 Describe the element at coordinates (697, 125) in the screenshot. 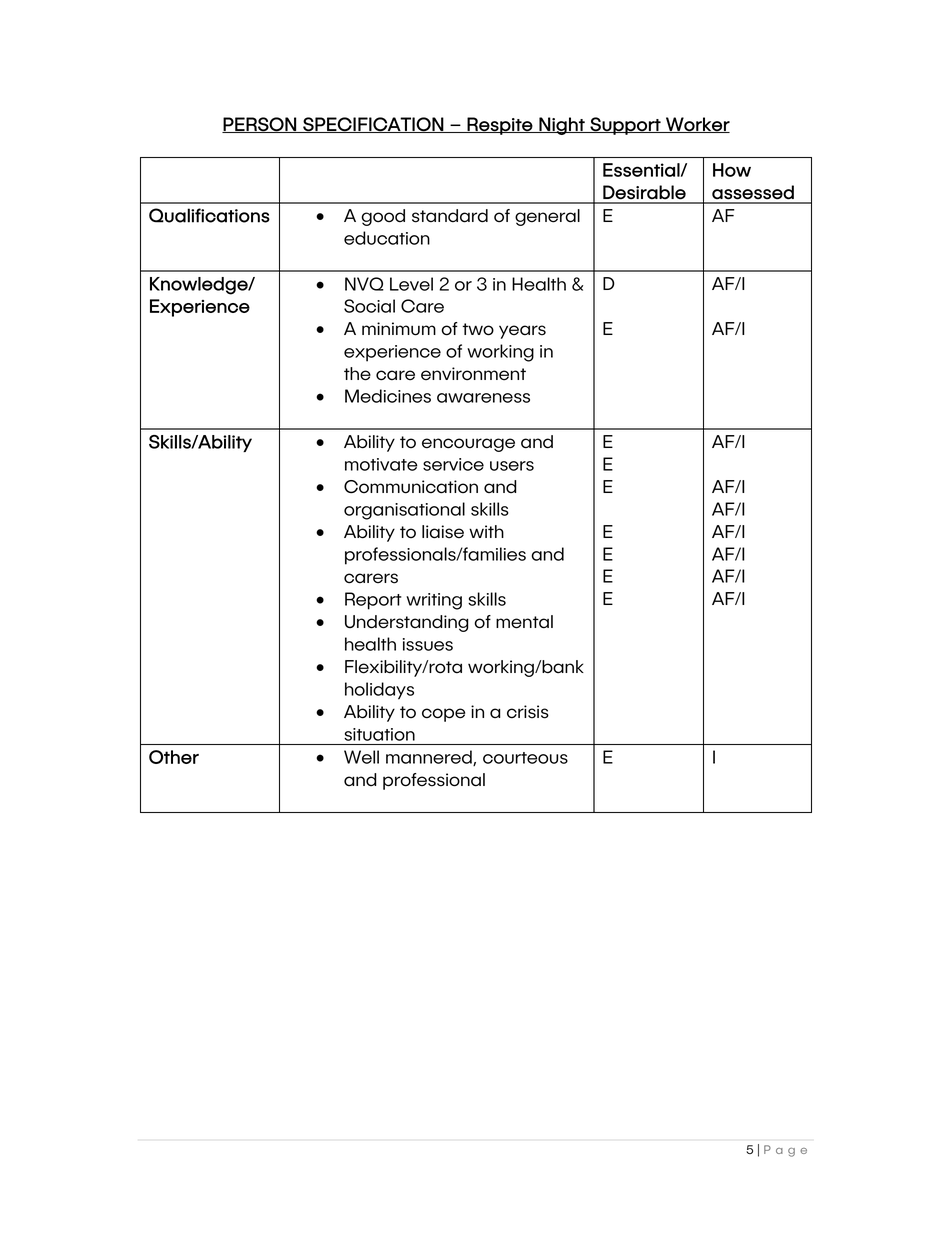

I see `Worker` at that location.
